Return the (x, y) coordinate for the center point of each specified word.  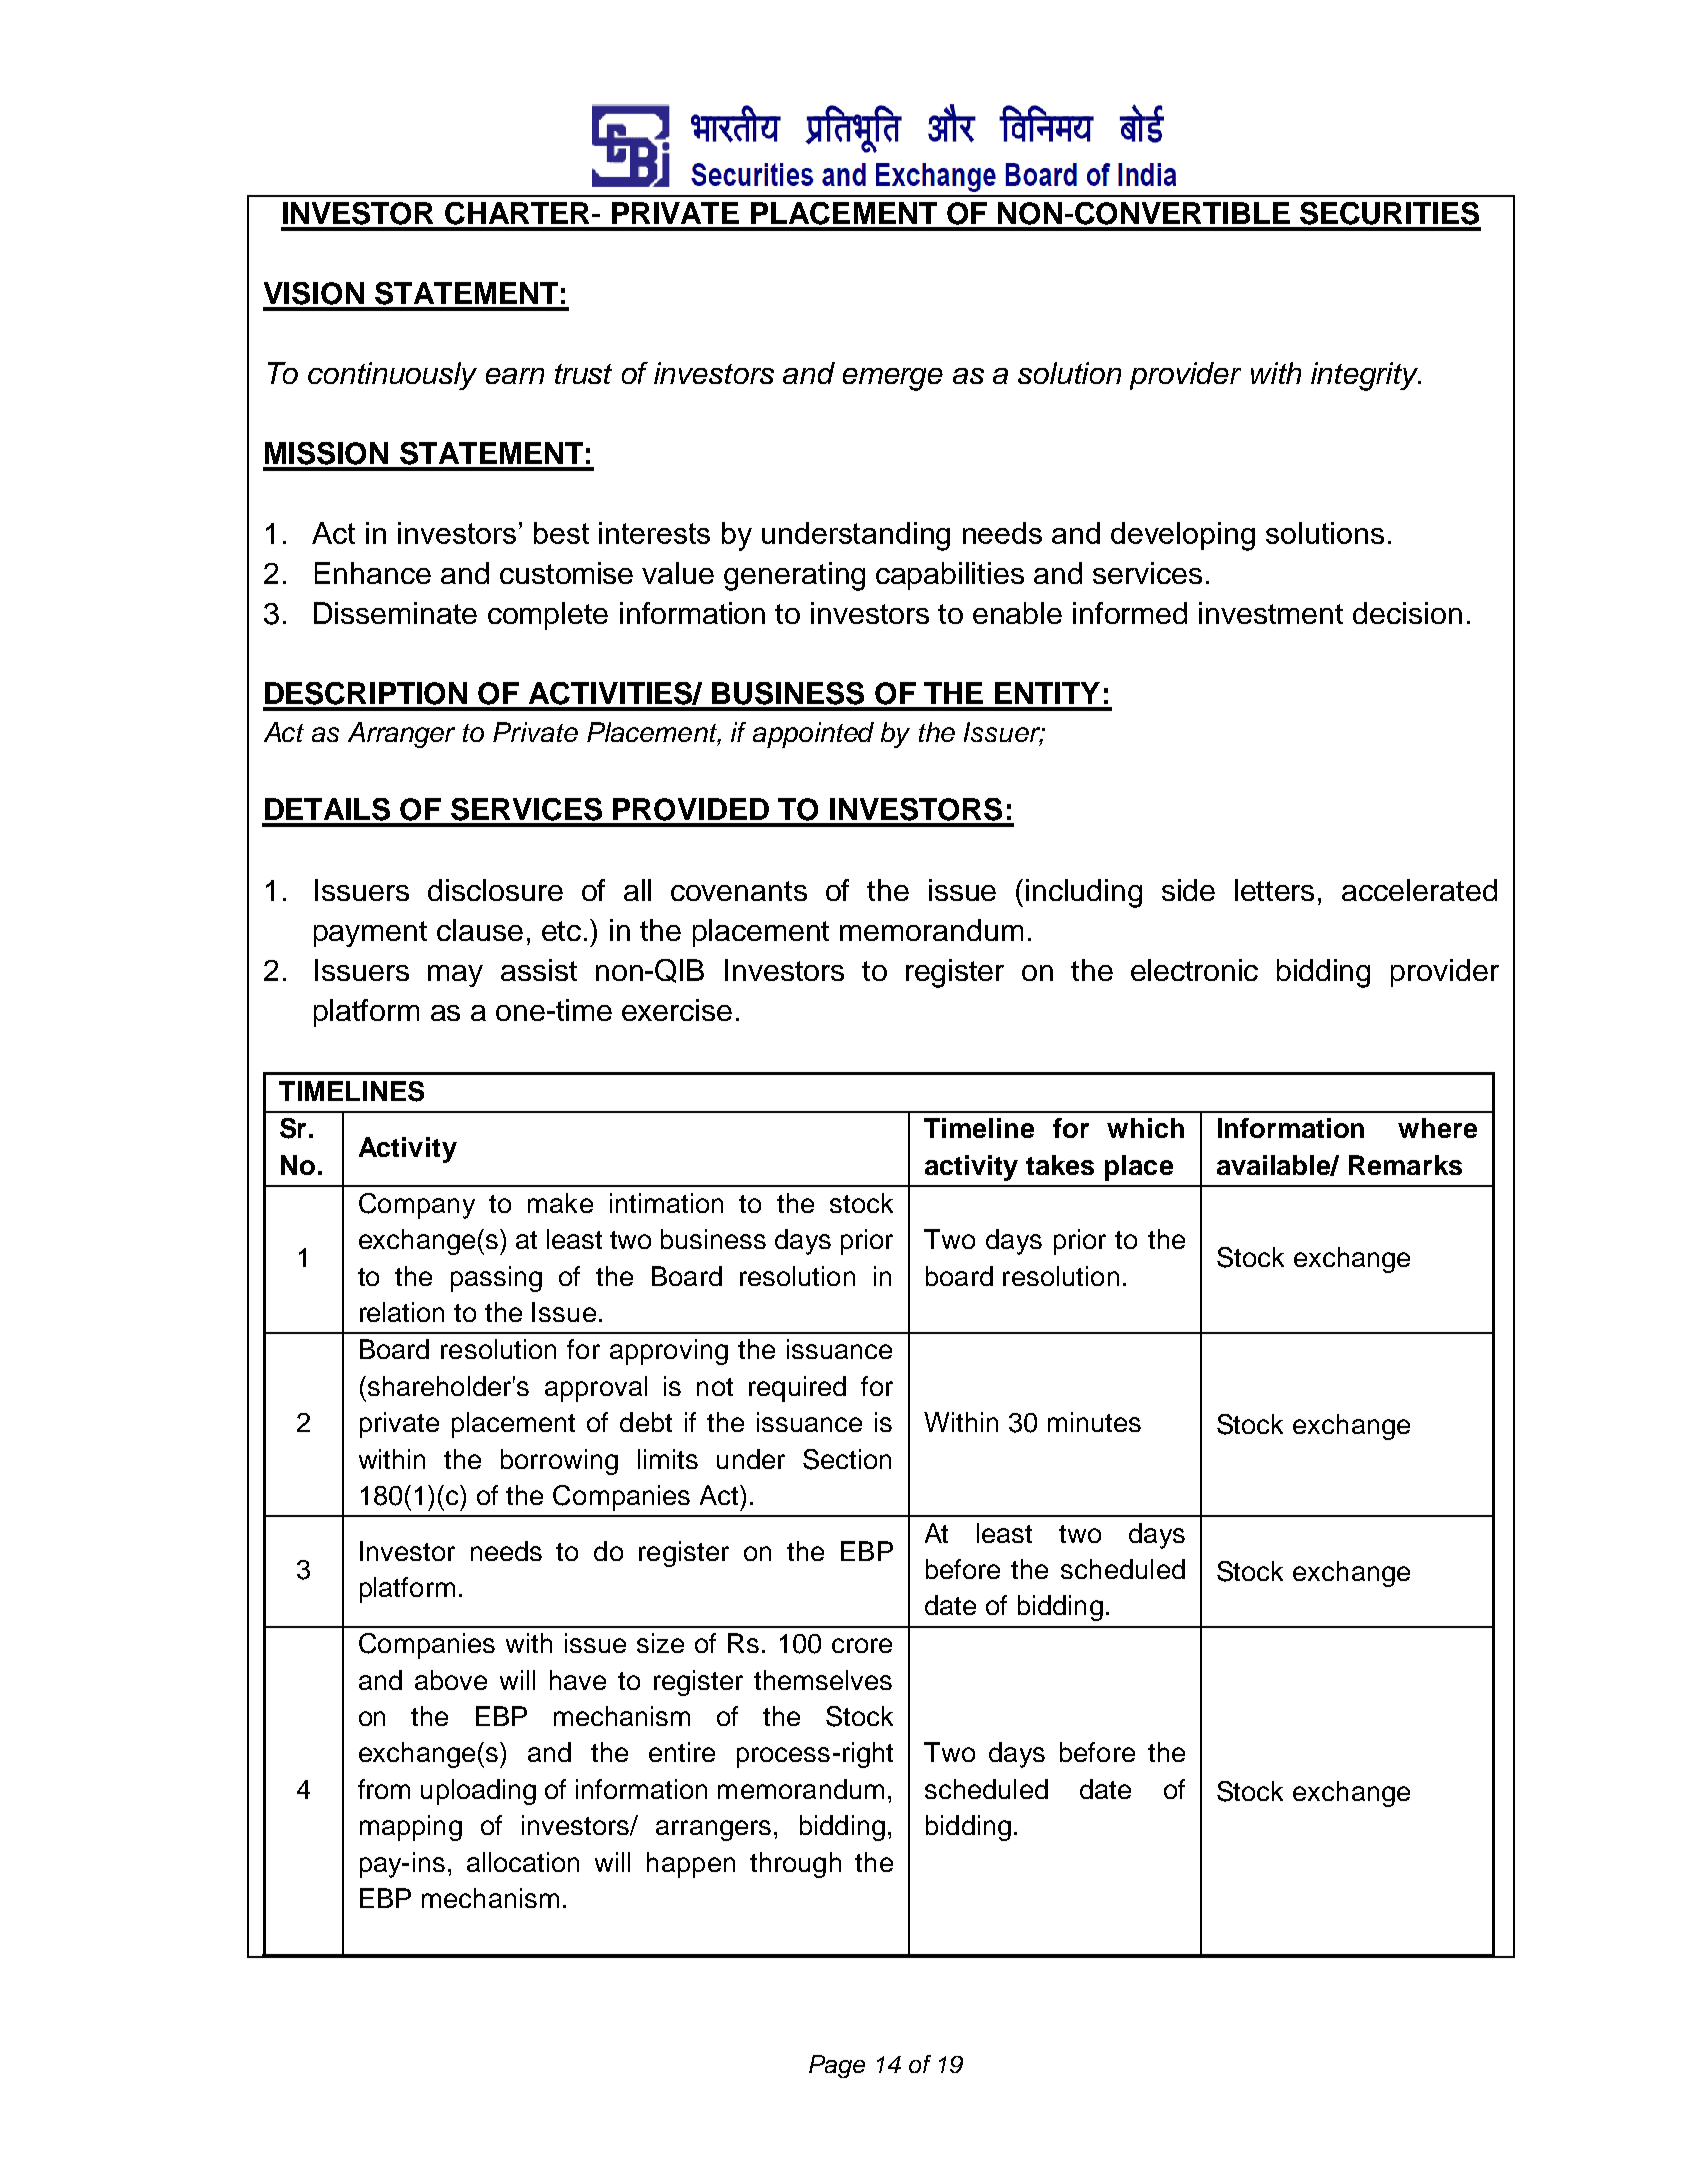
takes (1060, 1165)
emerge (893, 379)
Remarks (1405, 1165)
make (560, 1203)
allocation (523, 1862)
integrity (1366, 376)
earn (515, 376)
